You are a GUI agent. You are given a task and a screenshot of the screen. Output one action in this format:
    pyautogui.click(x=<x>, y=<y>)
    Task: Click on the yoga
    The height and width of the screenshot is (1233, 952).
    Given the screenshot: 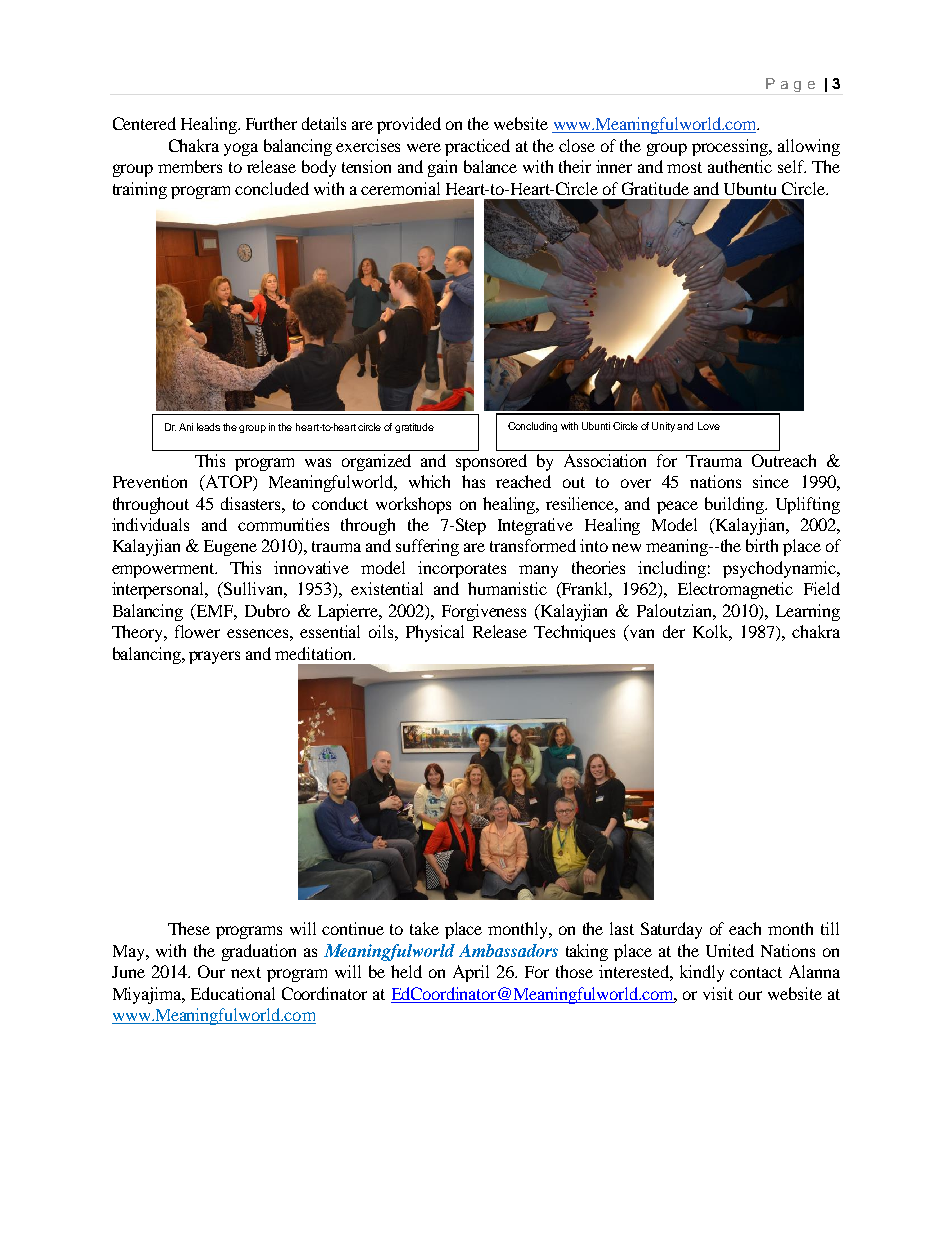 What is the action you would take?
    pyautogui.click(x=241, y=149)
